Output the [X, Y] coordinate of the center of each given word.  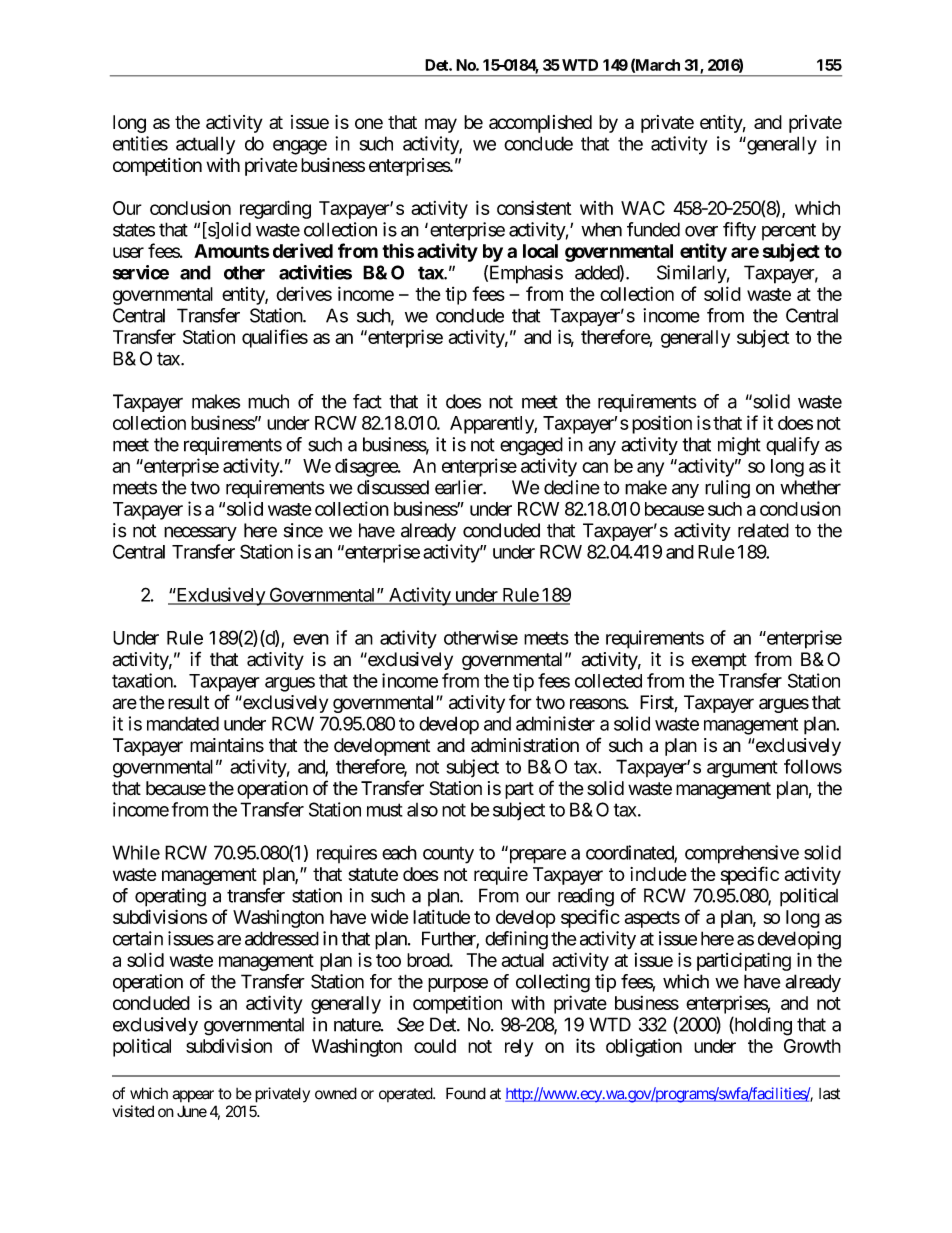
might [739, 446]
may [441, 125]
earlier [460, 487]
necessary [200, 533]
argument [742, 769]
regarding [275, 209]
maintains [227, 745]
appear [193, 1096]
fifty [739, 231]
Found [466, 1093]
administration [525, 745]
